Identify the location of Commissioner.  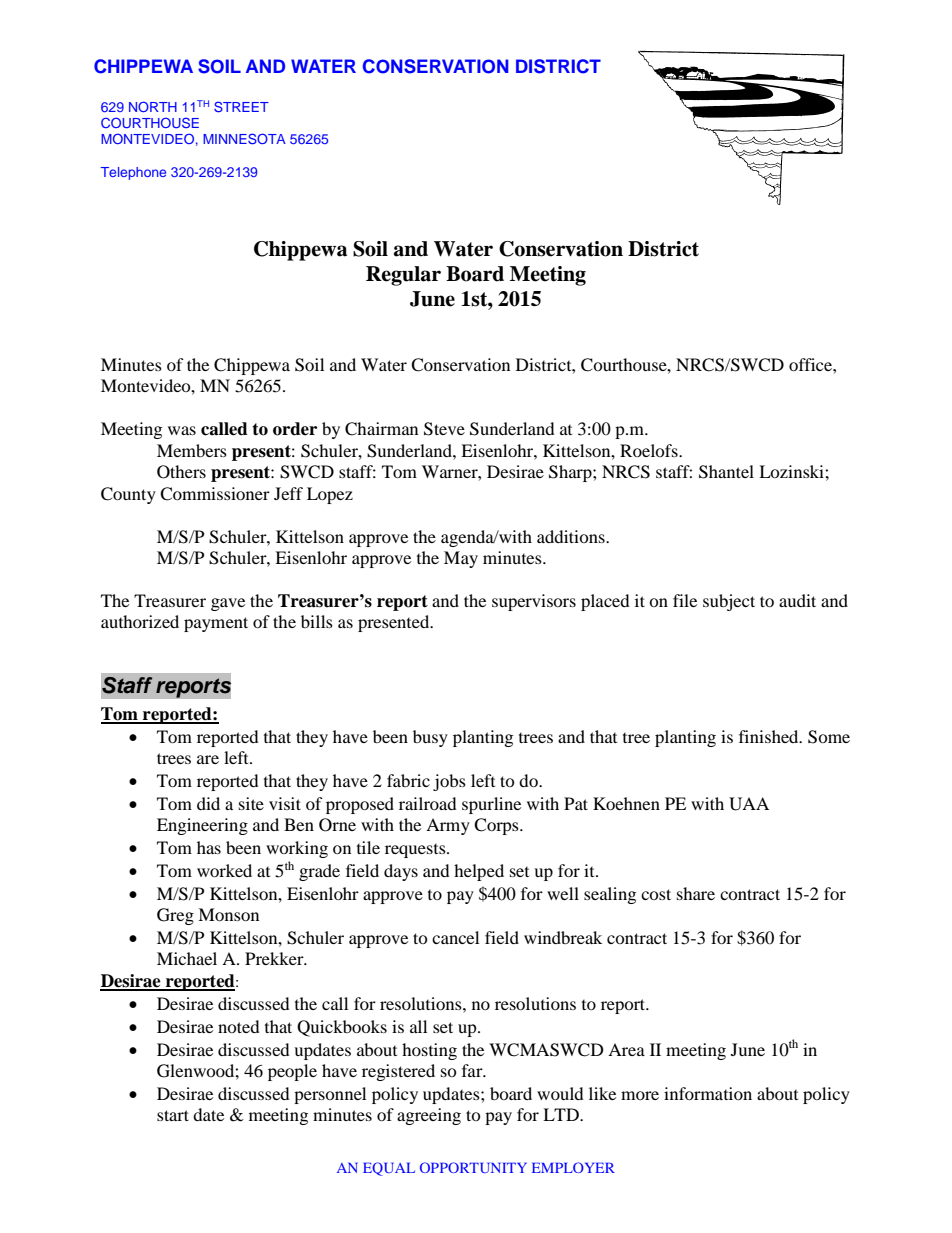
(215, 494).
